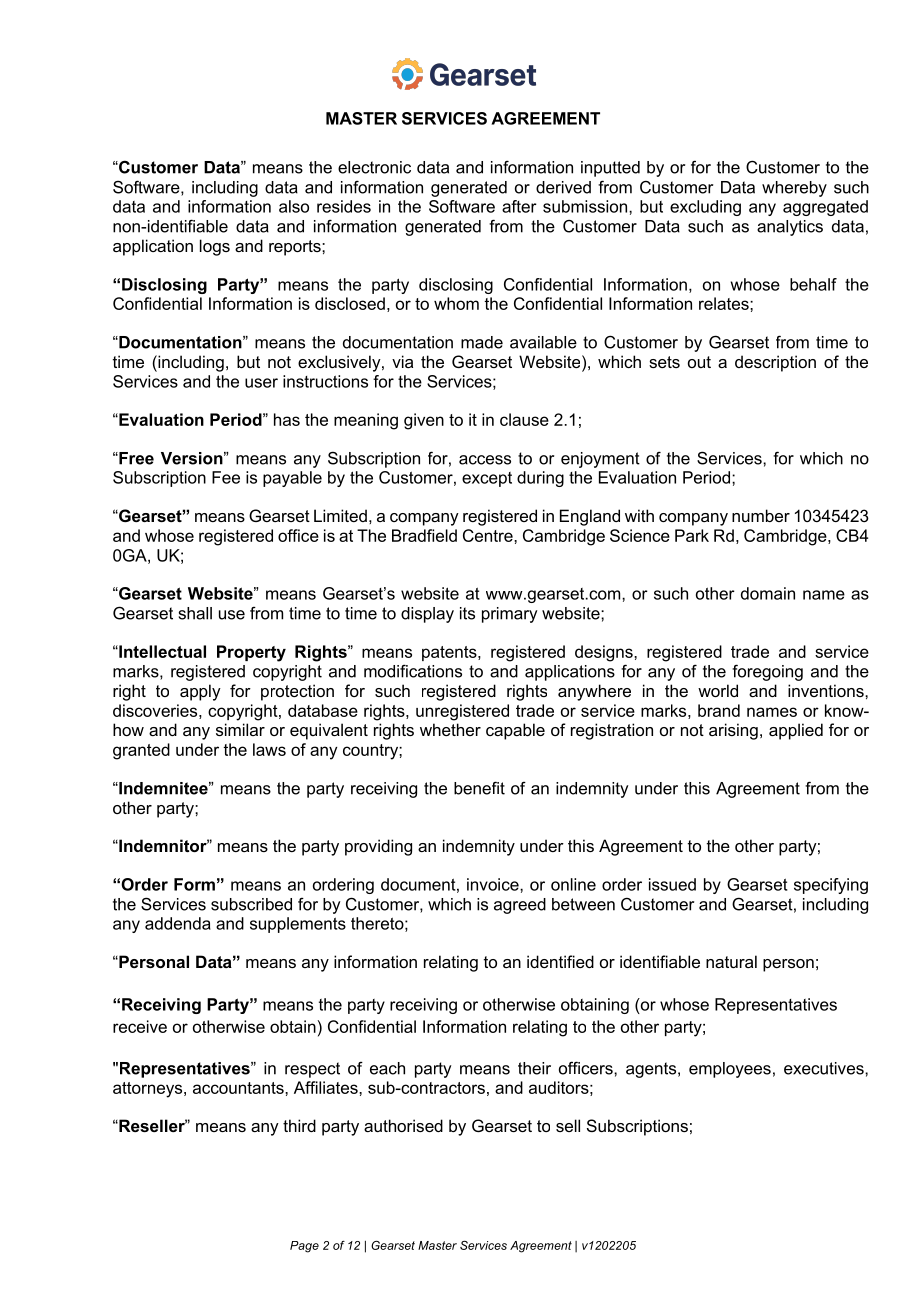 The height and width of the page is (1308, 924). I want to click on number, so click(761, 515).
